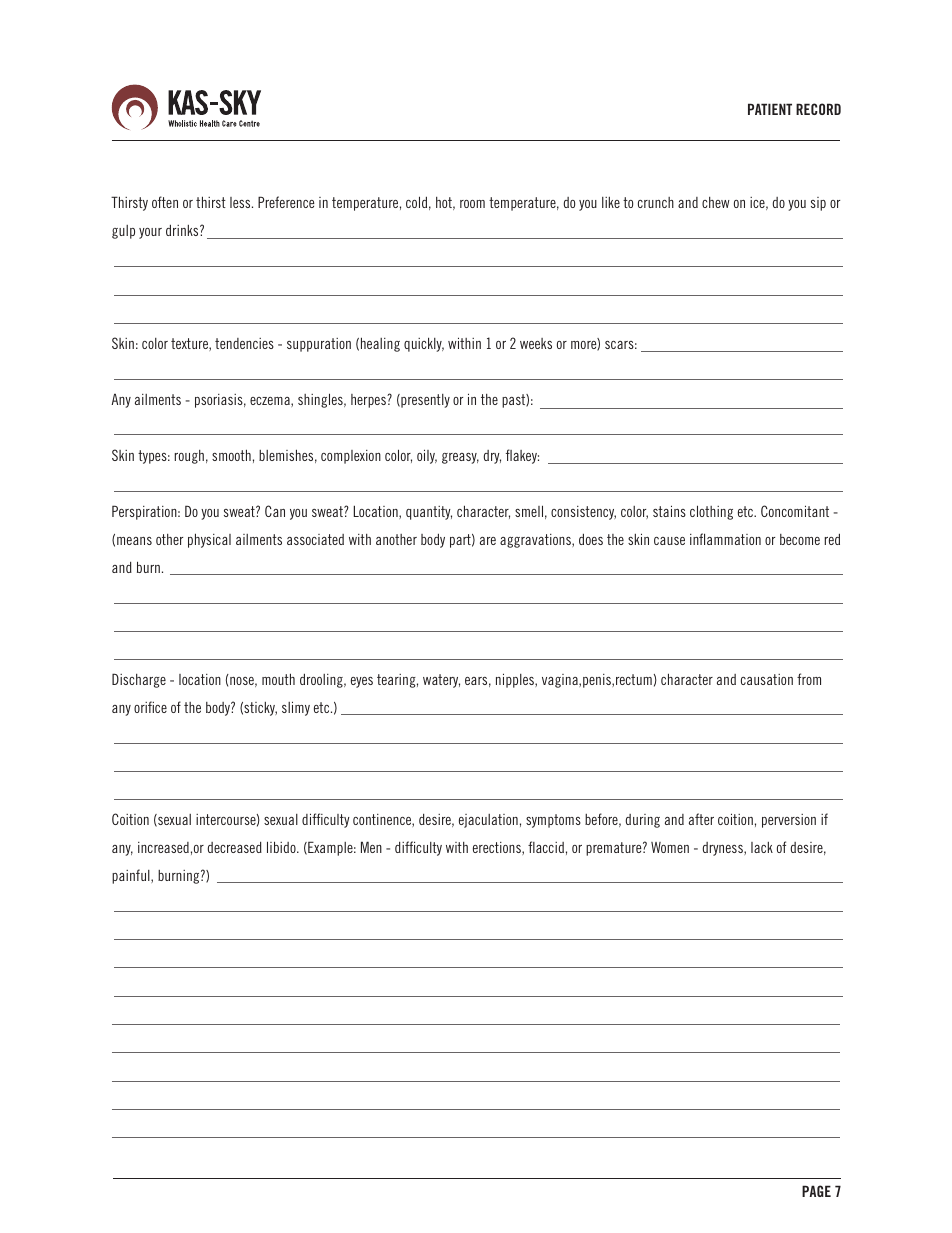  Describe the element at coordinates (770, 109) in the image. I see `PATIENT` at that location.
